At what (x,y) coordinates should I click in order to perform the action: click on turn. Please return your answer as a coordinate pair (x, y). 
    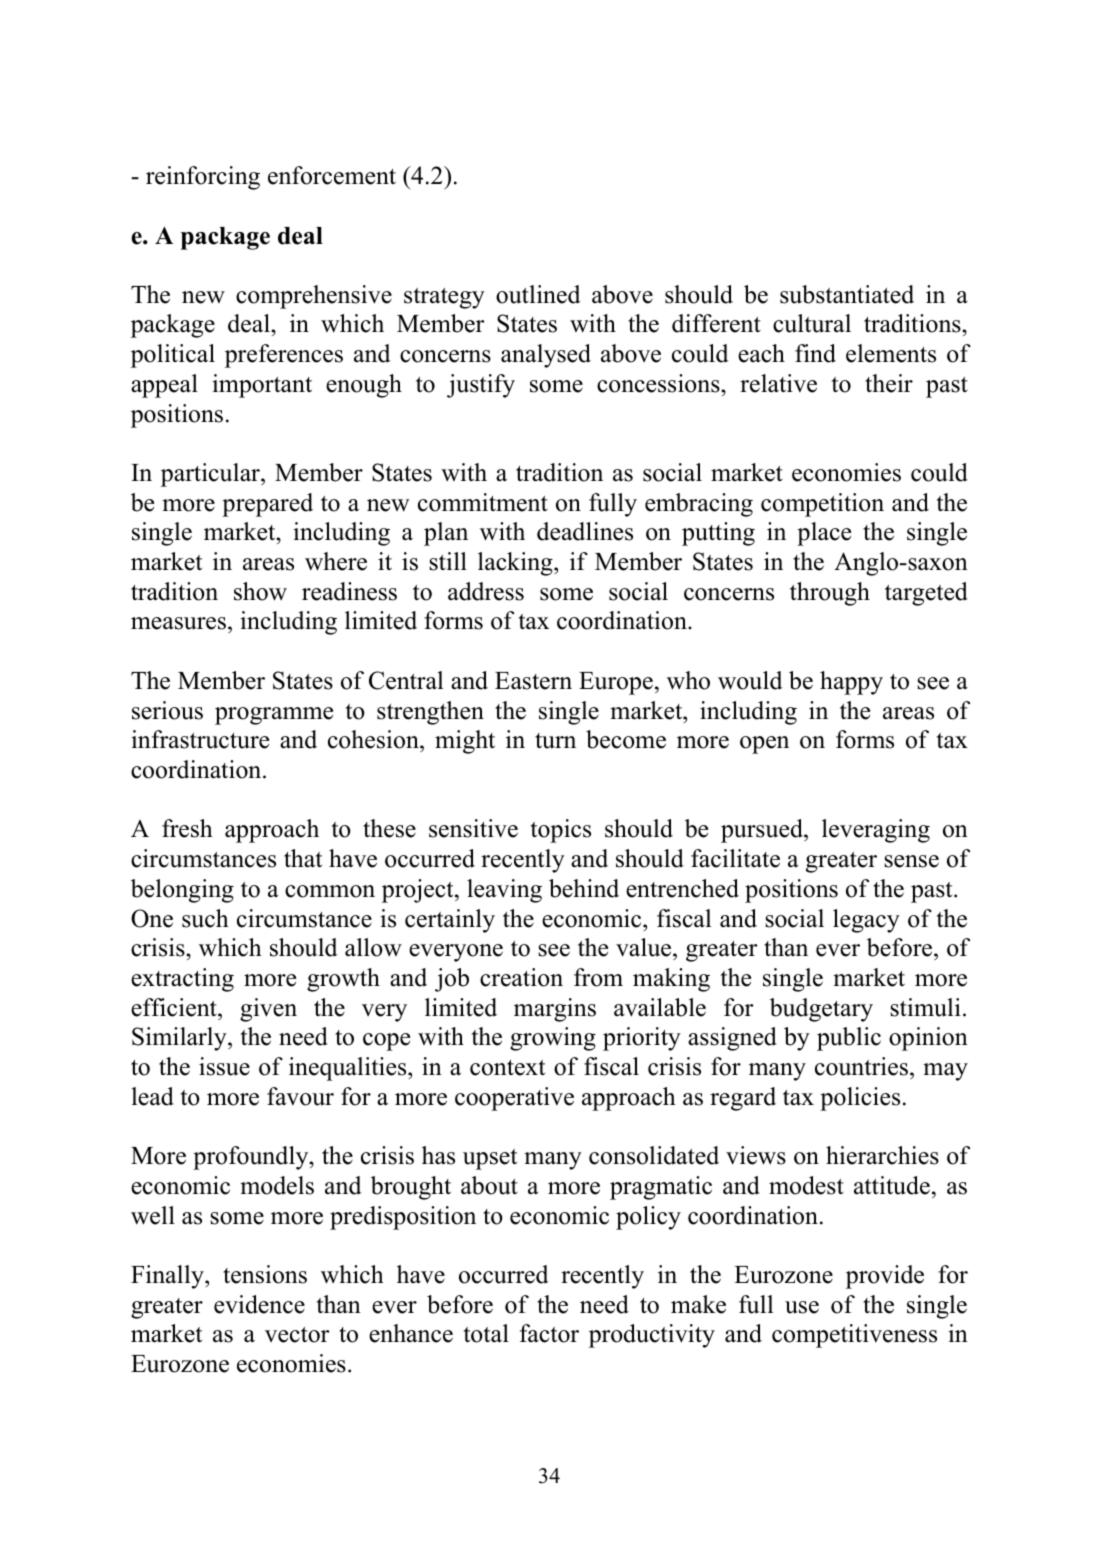
    Looking at the image, I should click on (555, 741).
